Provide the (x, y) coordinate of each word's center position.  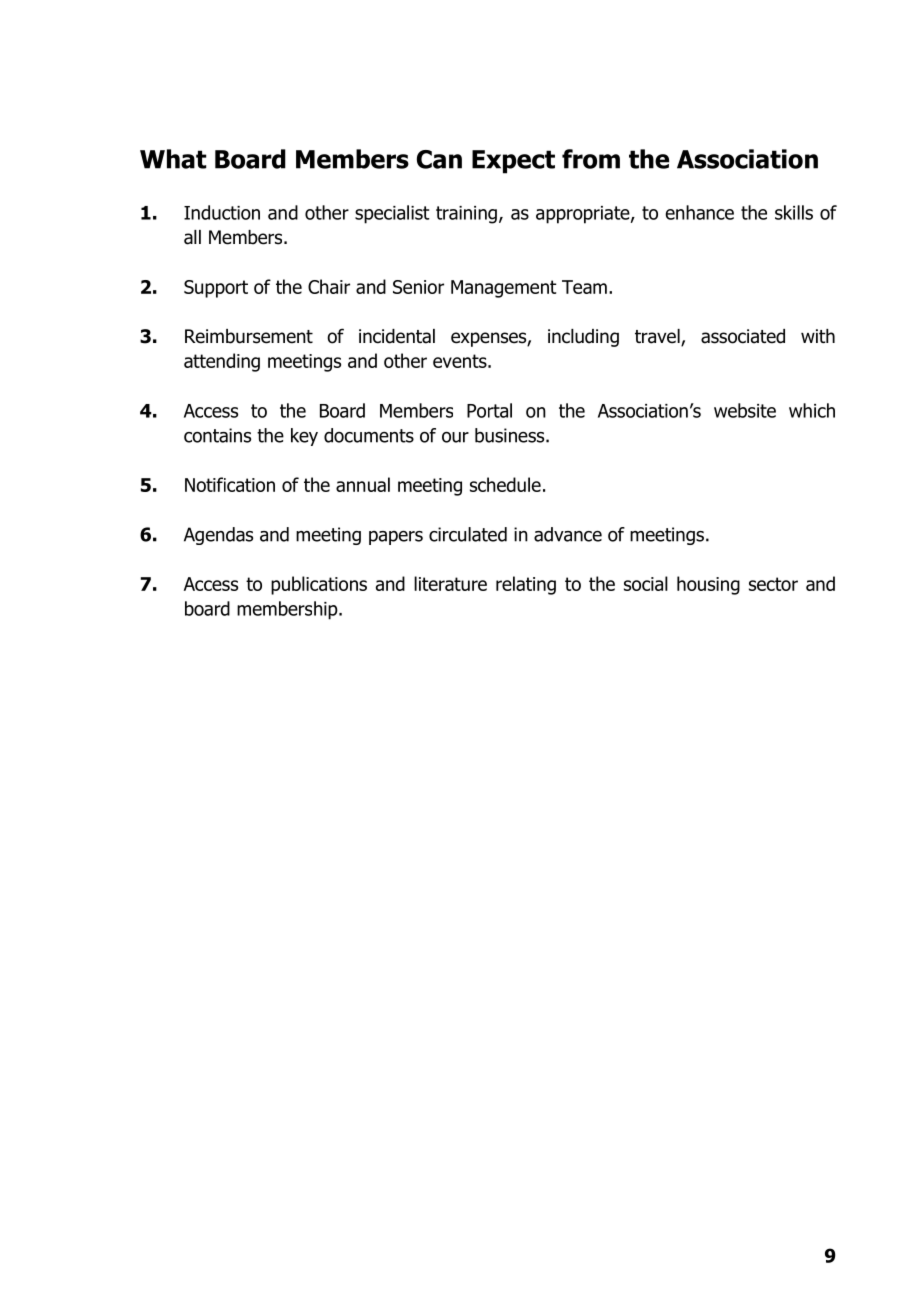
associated (743, 336)
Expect (513, 162)
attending (222, 362)
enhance (699, 212)
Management (504, 289)
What (173, 159)
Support (216, 289)
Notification (230, 484)
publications (319, 585)
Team (584, 287)
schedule (505, 484)
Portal (489, 410)
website (745, 410)
